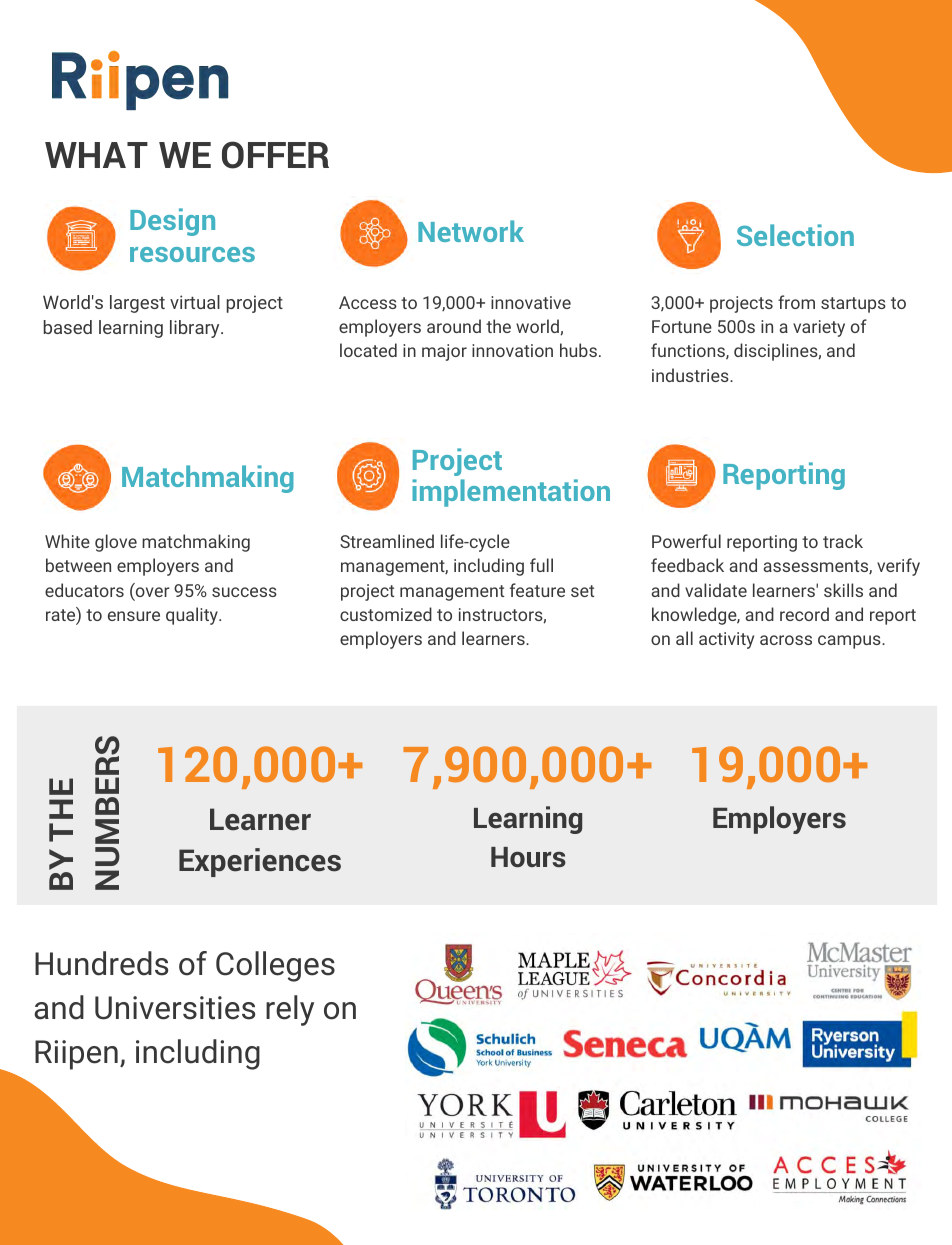  What do you see at coordinates (175, 1008) in the screenshot?
I see `Universities` at bounding box center [175, 1008].
